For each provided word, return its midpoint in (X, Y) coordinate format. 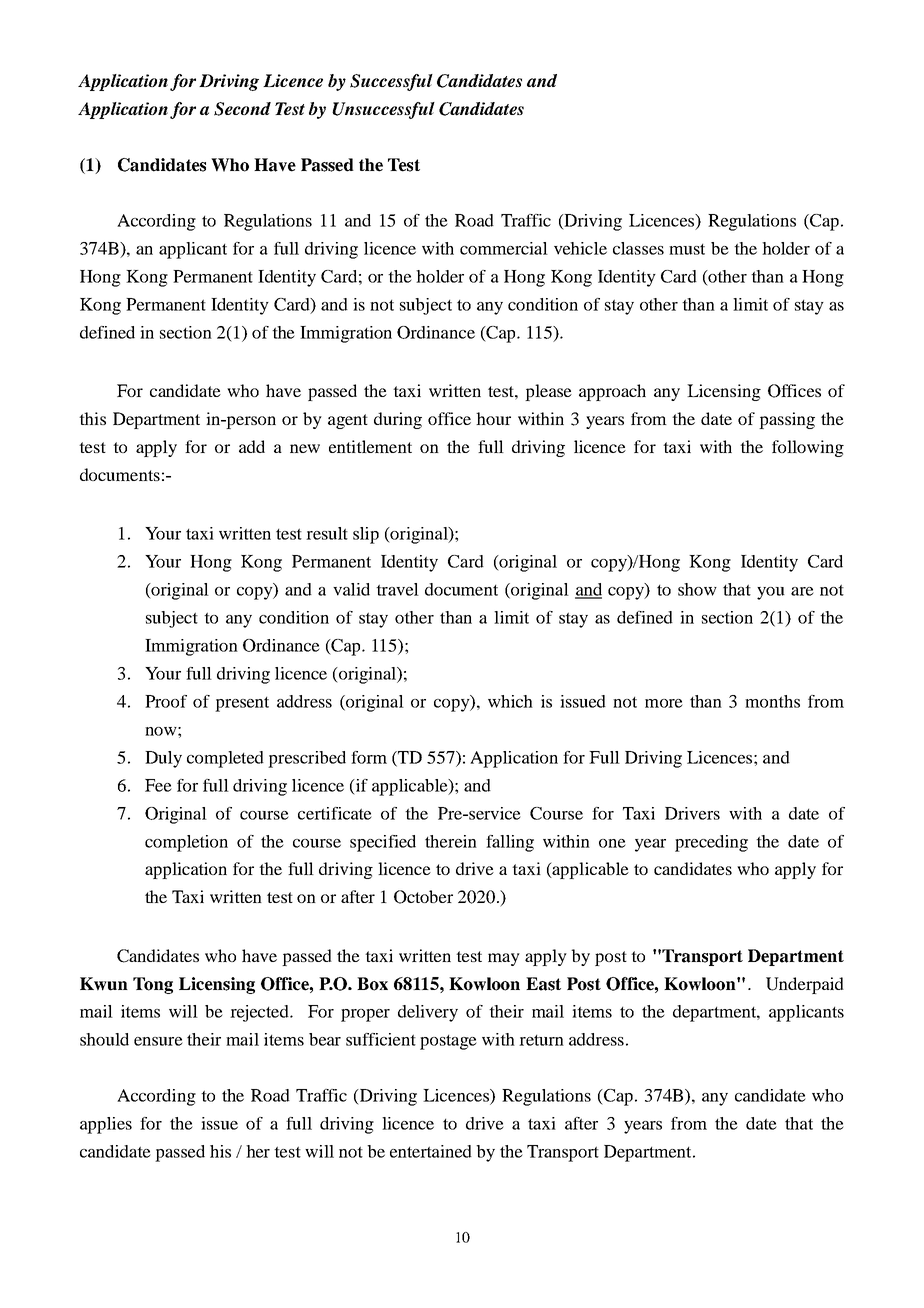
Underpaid (805, 985)
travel (397, 589)
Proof (166, 701)
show (697, 589)
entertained (431, 1151)
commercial (504, 248)
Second (242, 109)
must (687, 249)
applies (106, 1125)
